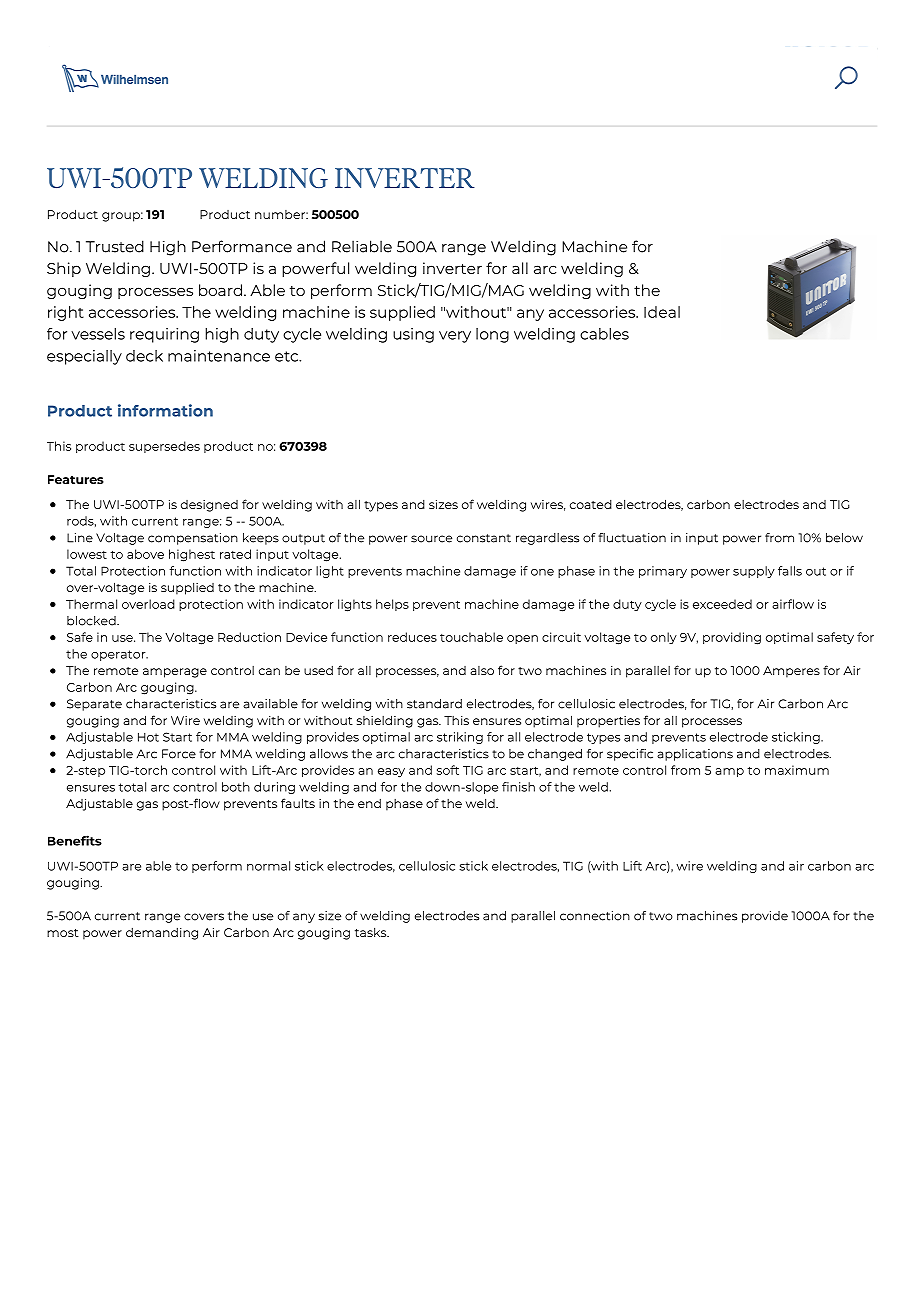 The height and width of the screenshot is (1308, 924). I want to click on designed, so click(209, 506).
